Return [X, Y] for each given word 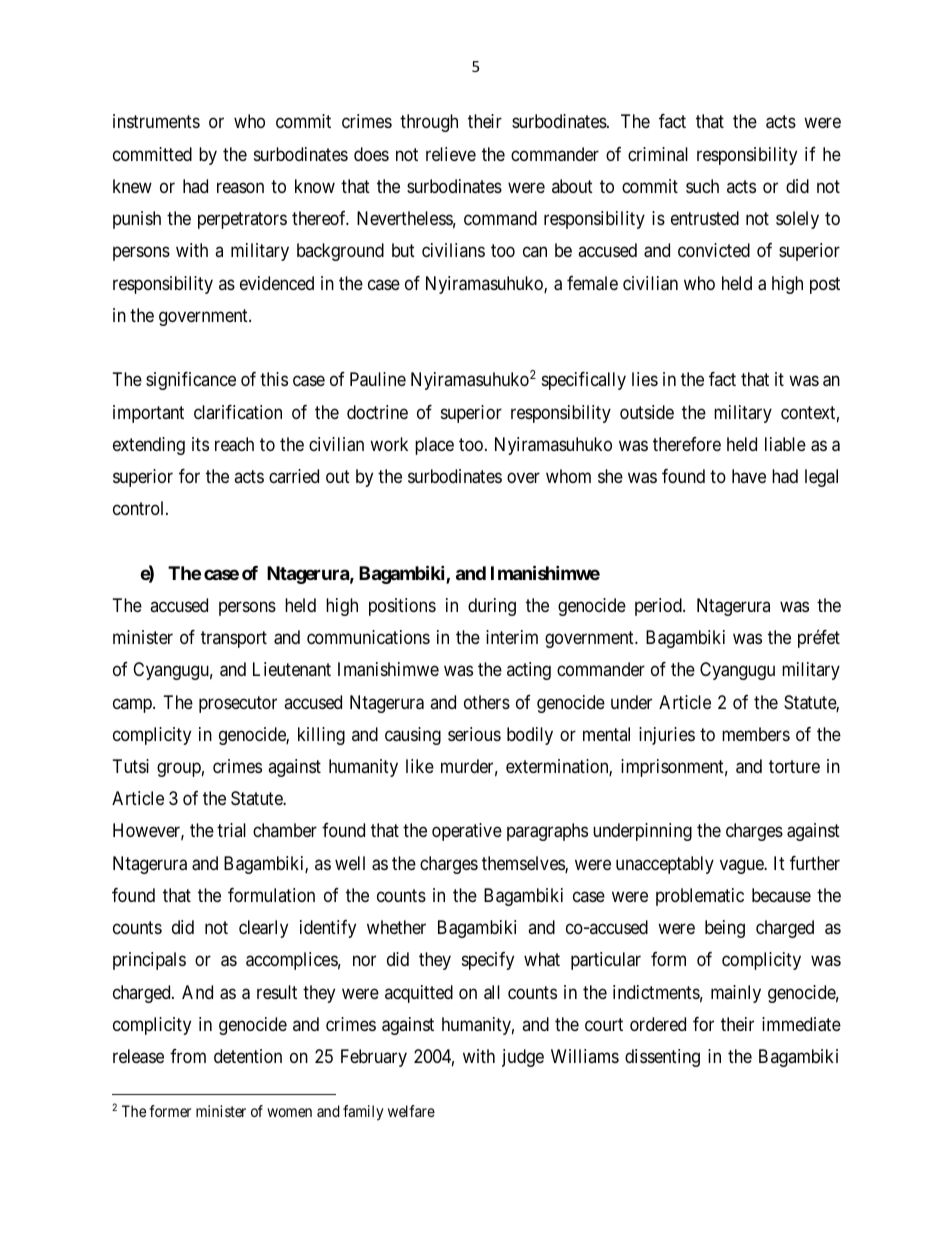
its [200, 444]
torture [794, 766]
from [188, 1056]
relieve [451, 154]
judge [523, 1058]
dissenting [662, 1058]
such [702, 186]
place [434, 446]
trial [231, 830]
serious [474, 734]
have [749, 476]
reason [240, 187]
